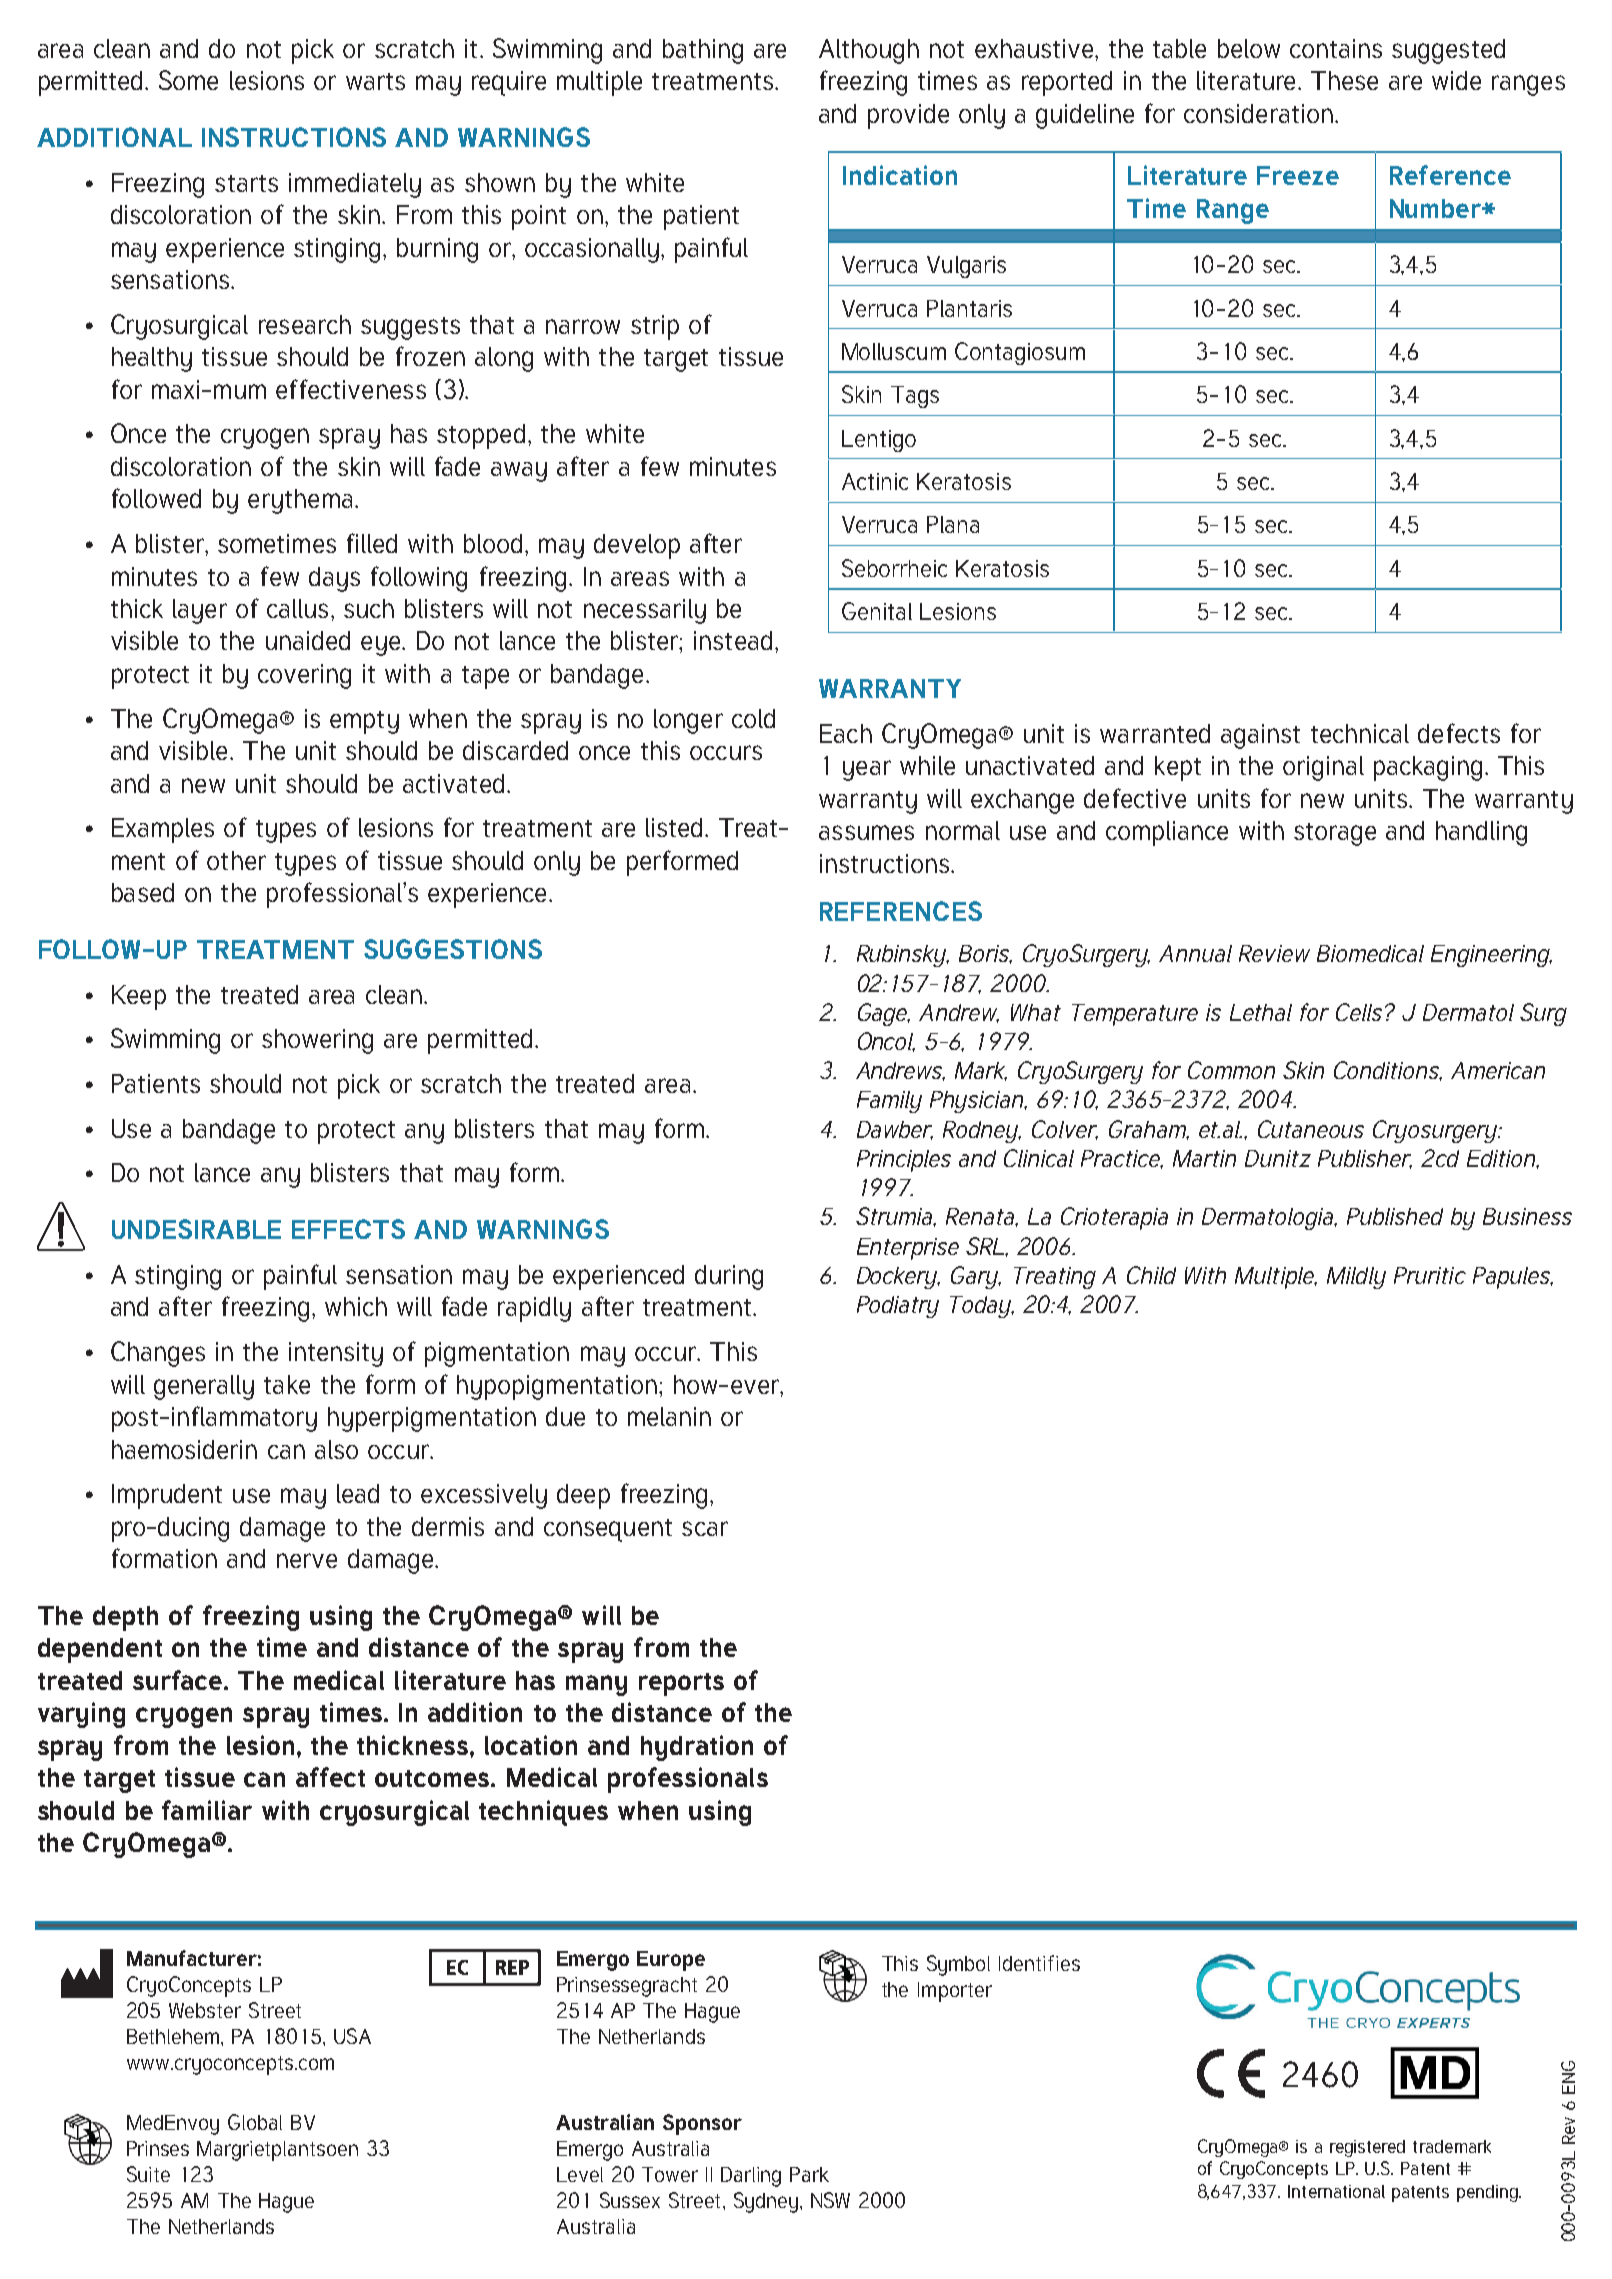 The height and width of the document is (2279, 1612). What do you see at coordinates (908, 116) in the document?
I see `provide` at bounding box center [908, 116].
